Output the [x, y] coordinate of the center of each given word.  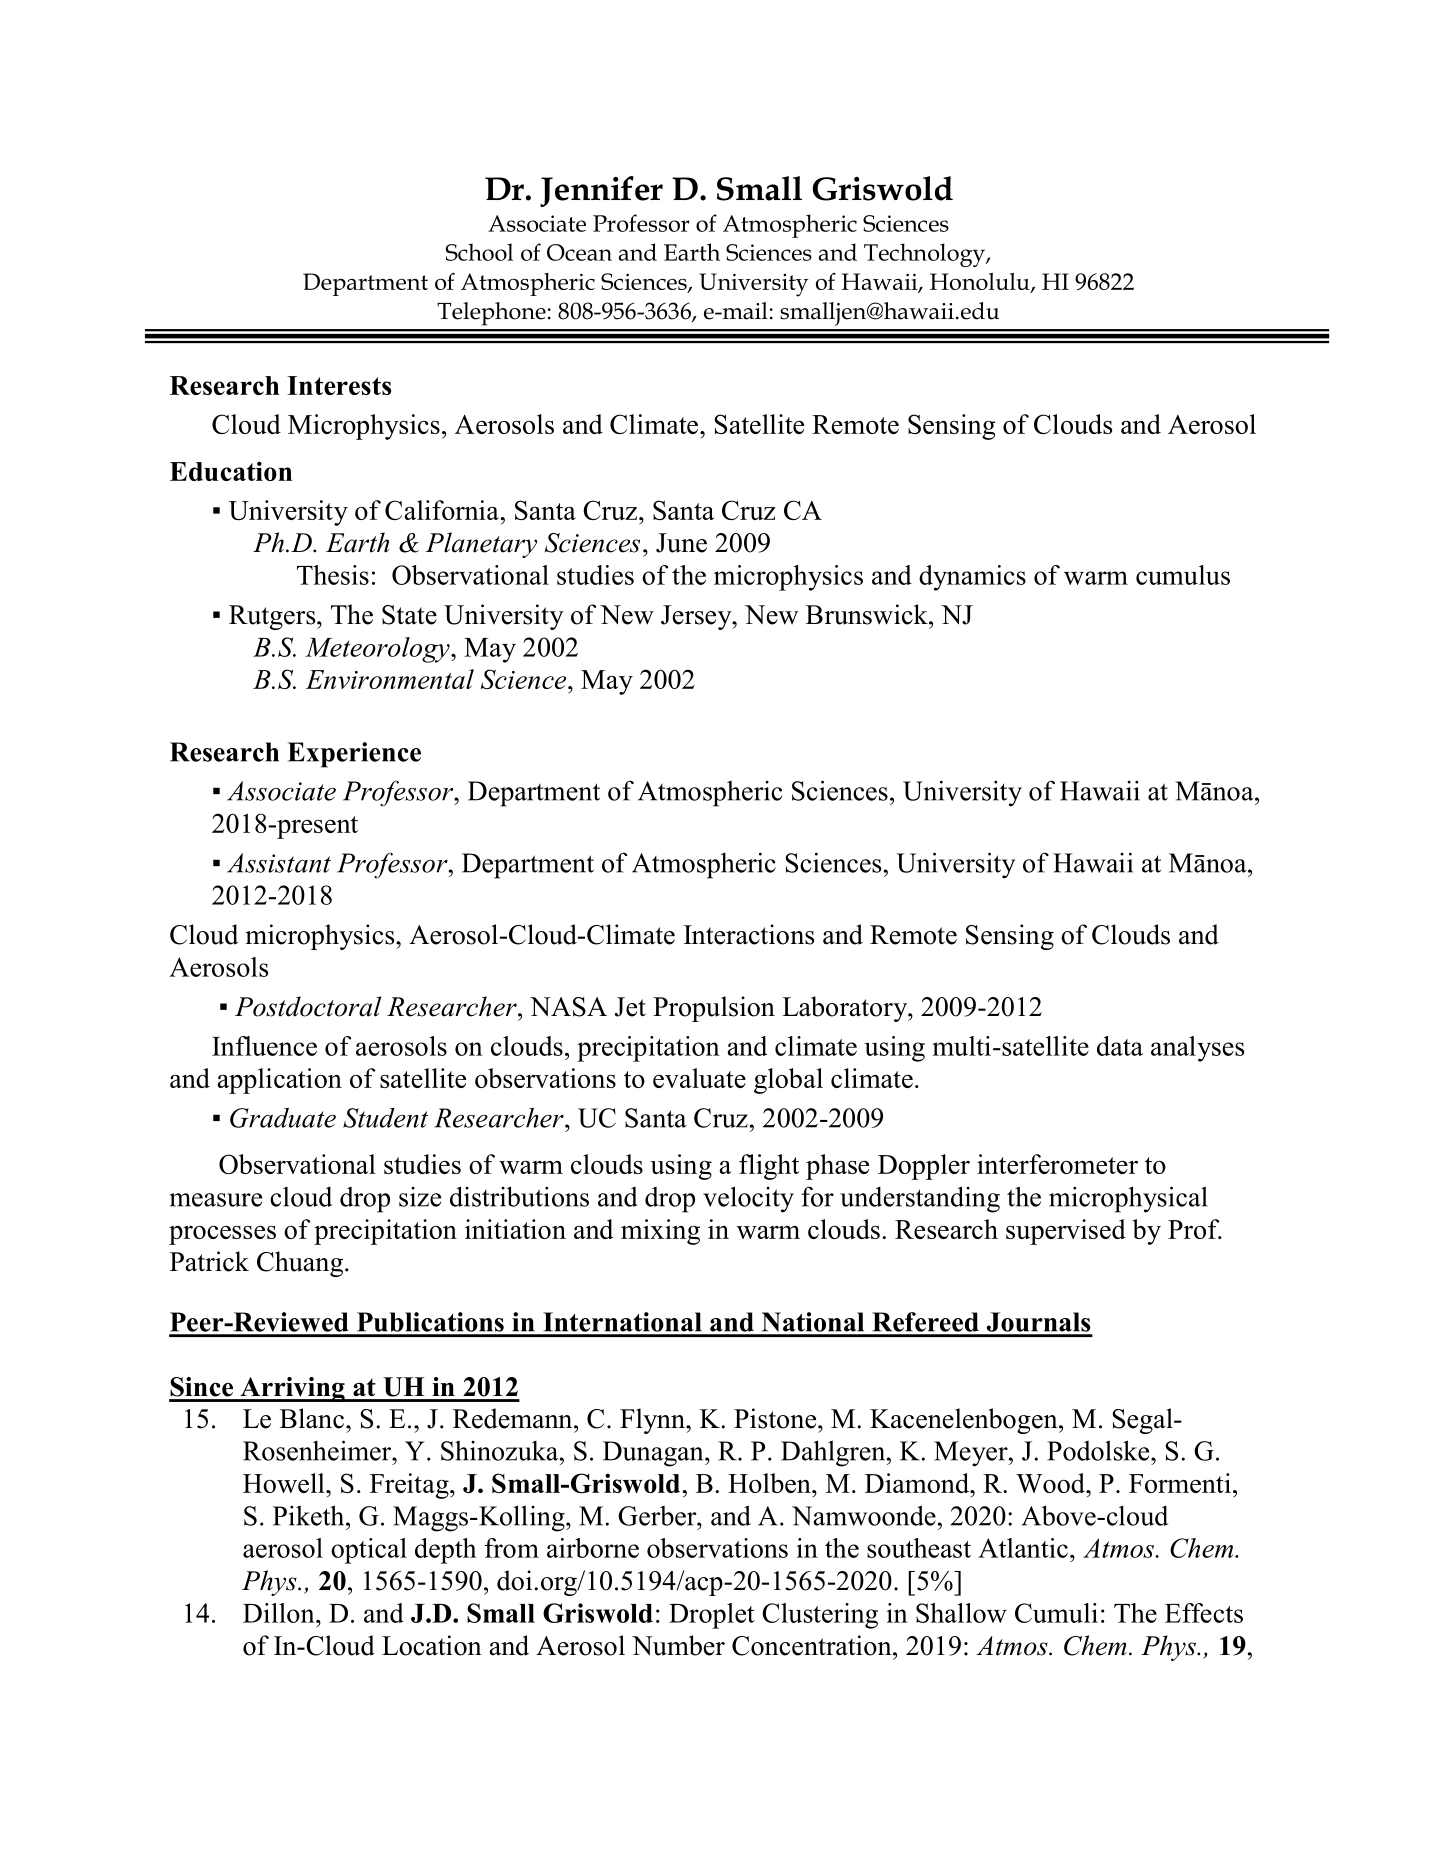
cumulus [1183, 575]
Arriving [292, 1389]
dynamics [972, 578]
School [479, 252]
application [279, 1081]
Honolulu [981, 283]
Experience [354, 755]
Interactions [749, 934]
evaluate [699, 1078]
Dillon [280, 1613]
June [681, 543]
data [1120, 1046]
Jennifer [601, 191]
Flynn [653, 1421]
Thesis [333, 575]
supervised [1066, 1232]
